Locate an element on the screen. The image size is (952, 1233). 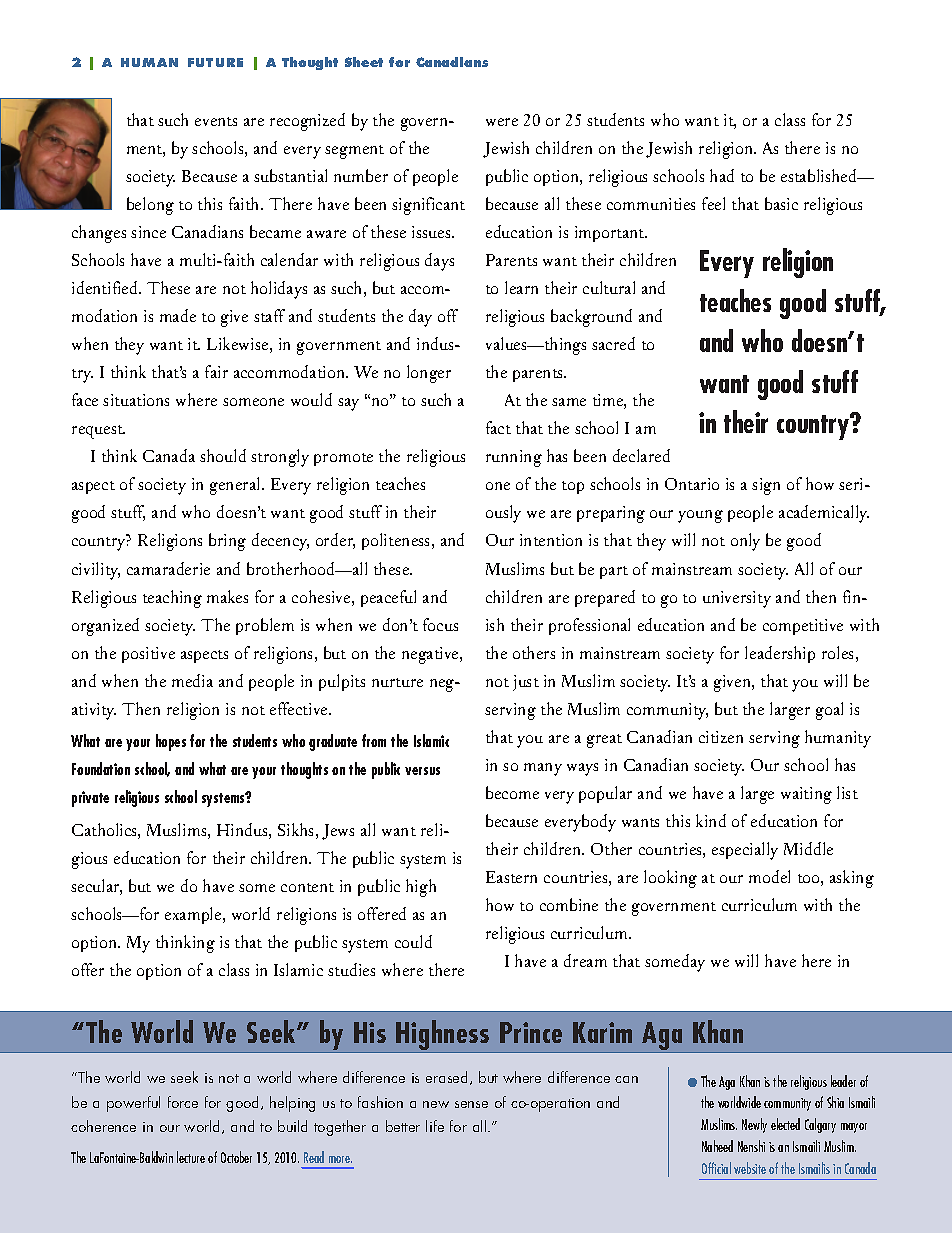
life is located at coordinates (435, 1126).
